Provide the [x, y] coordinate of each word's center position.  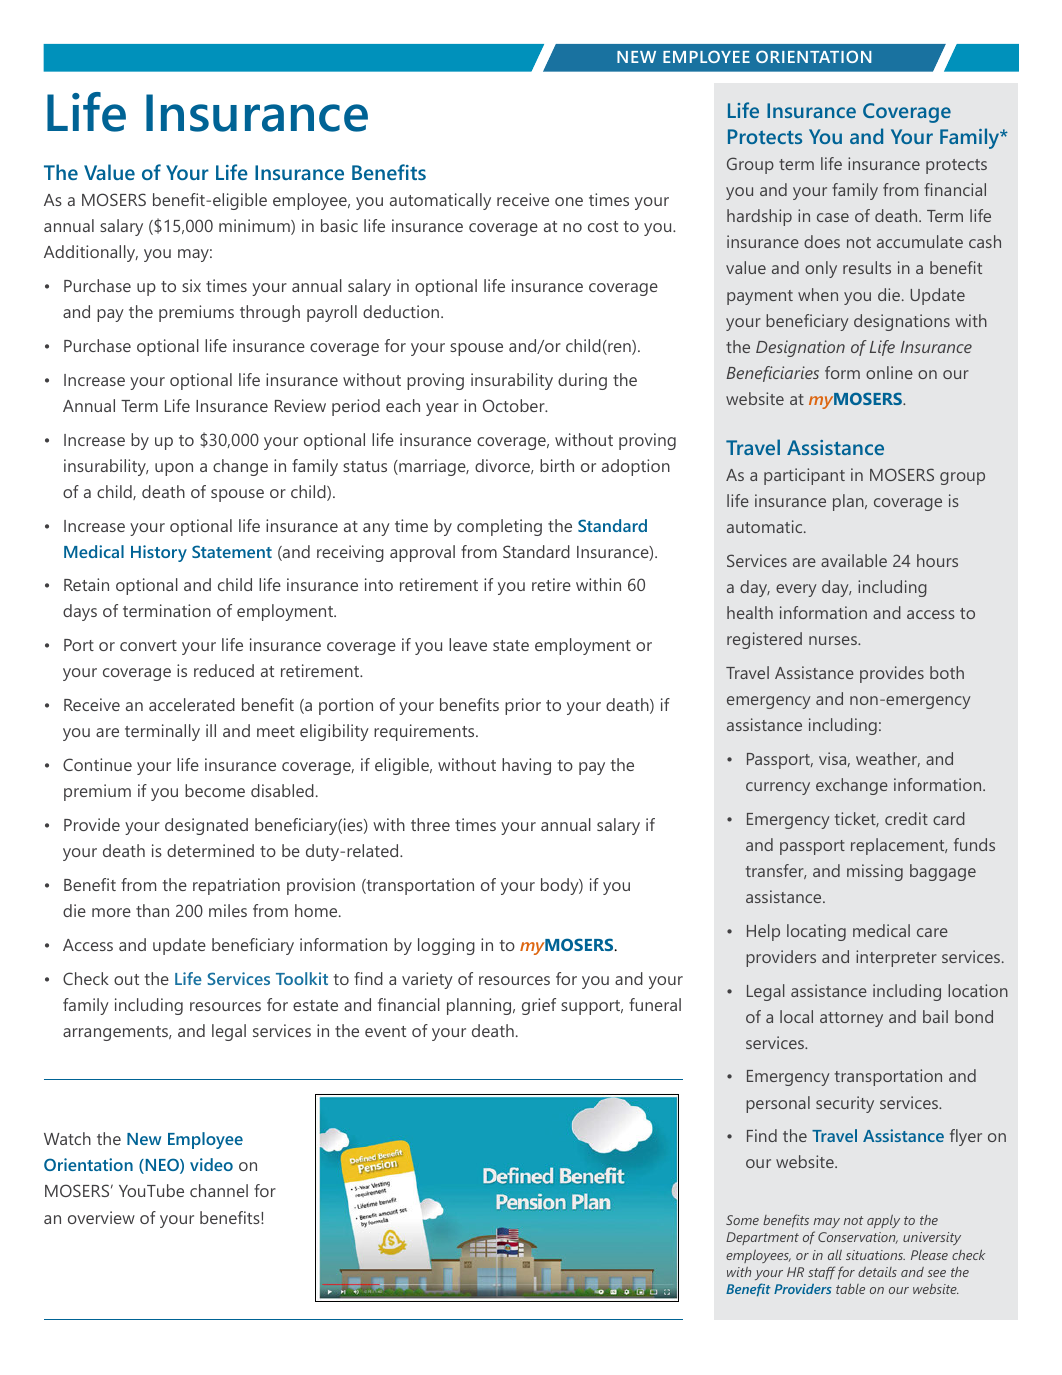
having [526, 766]
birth [557, 465]
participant [804, 476]
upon [174, 469]
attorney [851, 1019]
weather [888, 759]
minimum [255, 227]
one [569, 201]
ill [211, 730]
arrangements [116, 1033]
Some [742, 1220]
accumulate [920, 241]
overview [101, 1217]
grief [539, 1006]
